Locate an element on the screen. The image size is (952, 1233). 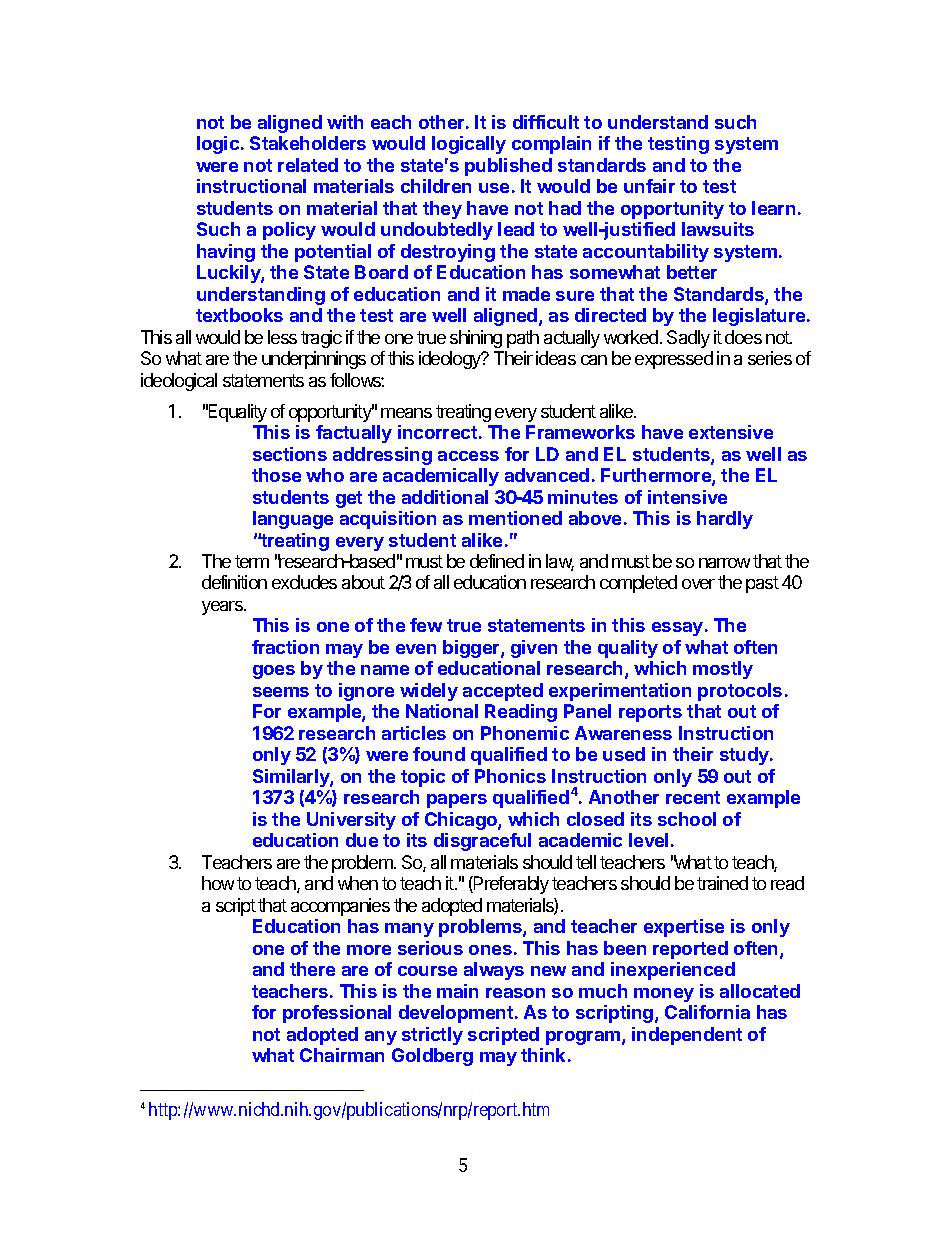
development is located at coordinates (456, 1014).
